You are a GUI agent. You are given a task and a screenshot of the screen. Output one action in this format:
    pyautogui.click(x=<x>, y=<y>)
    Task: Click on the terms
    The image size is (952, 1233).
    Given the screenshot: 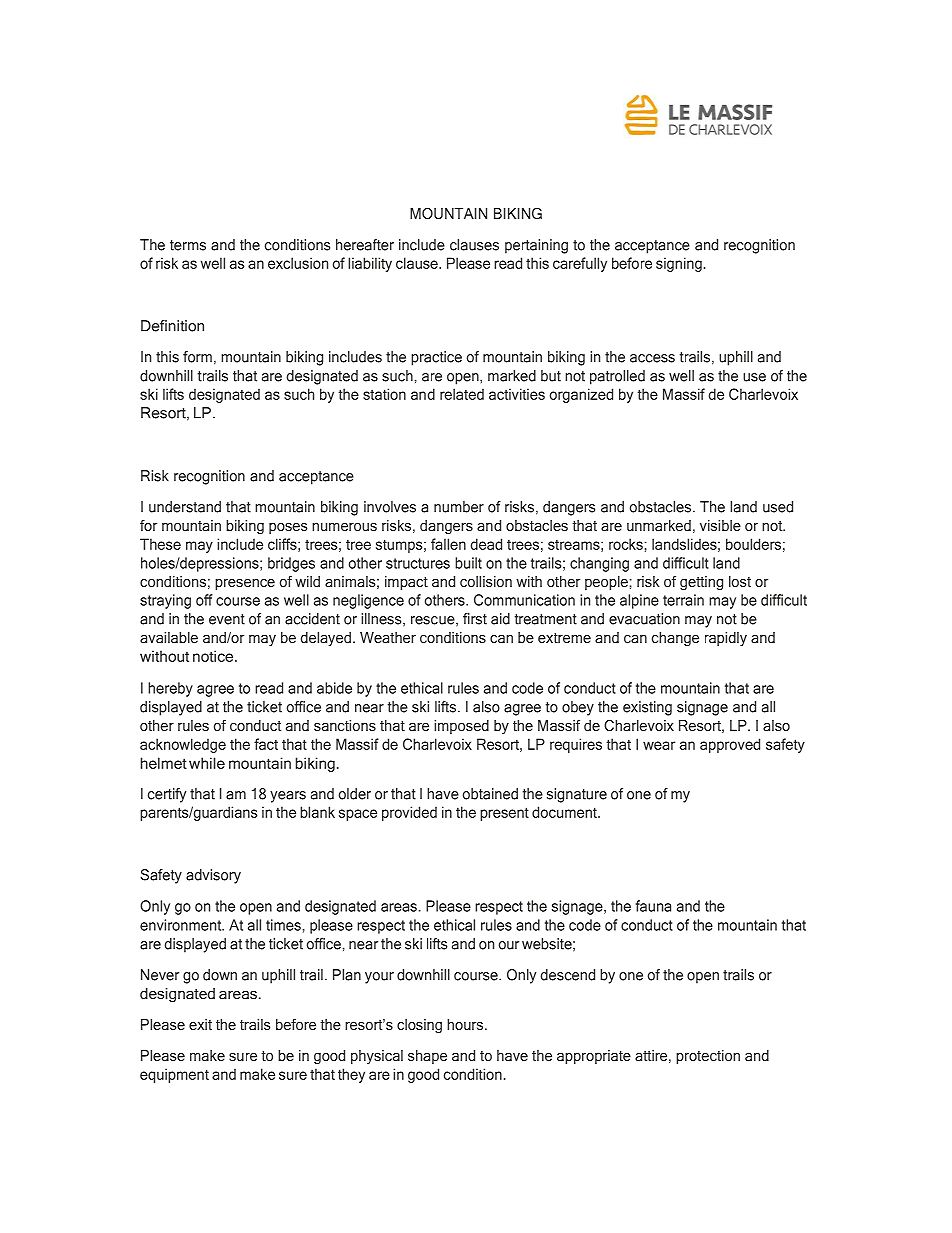 What is the action you would take?
    pyautogui.click(x=188, y=245)
